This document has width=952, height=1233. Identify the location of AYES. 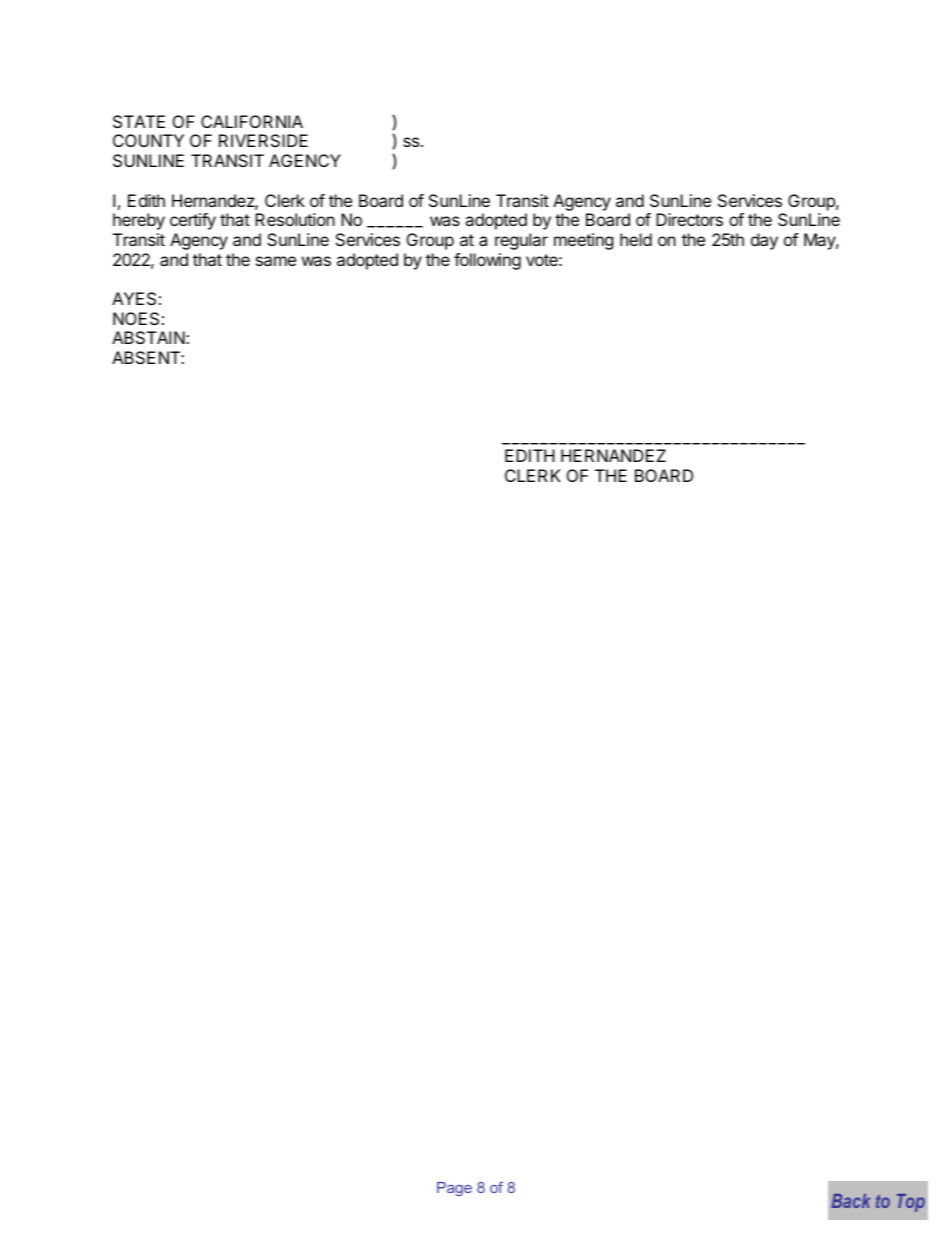
(134, 298).
